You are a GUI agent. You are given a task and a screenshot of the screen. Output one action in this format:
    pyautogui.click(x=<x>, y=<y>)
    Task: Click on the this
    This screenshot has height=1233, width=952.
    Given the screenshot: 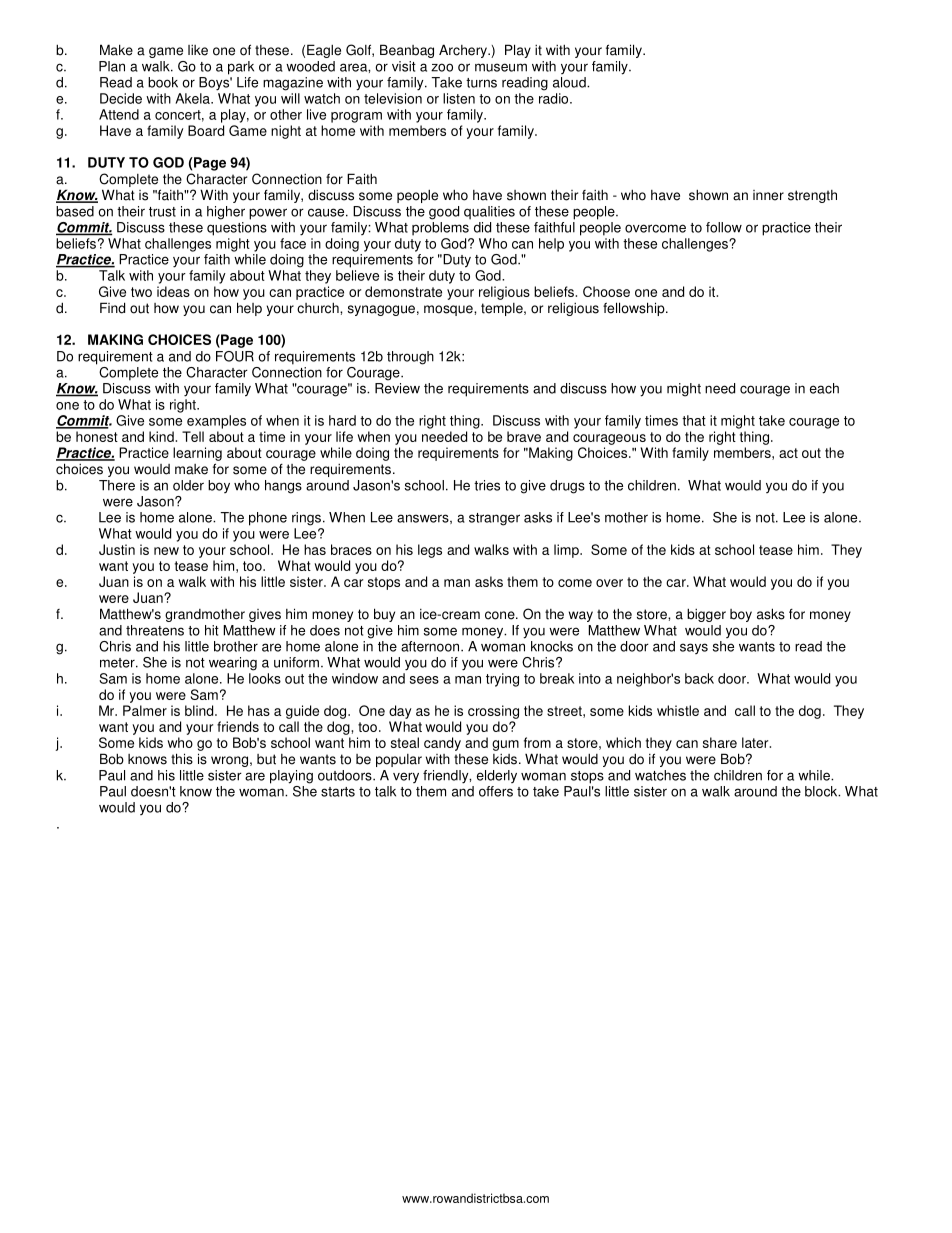 What is the action you would take?
    pyautogui.click(x=182, y=759)
